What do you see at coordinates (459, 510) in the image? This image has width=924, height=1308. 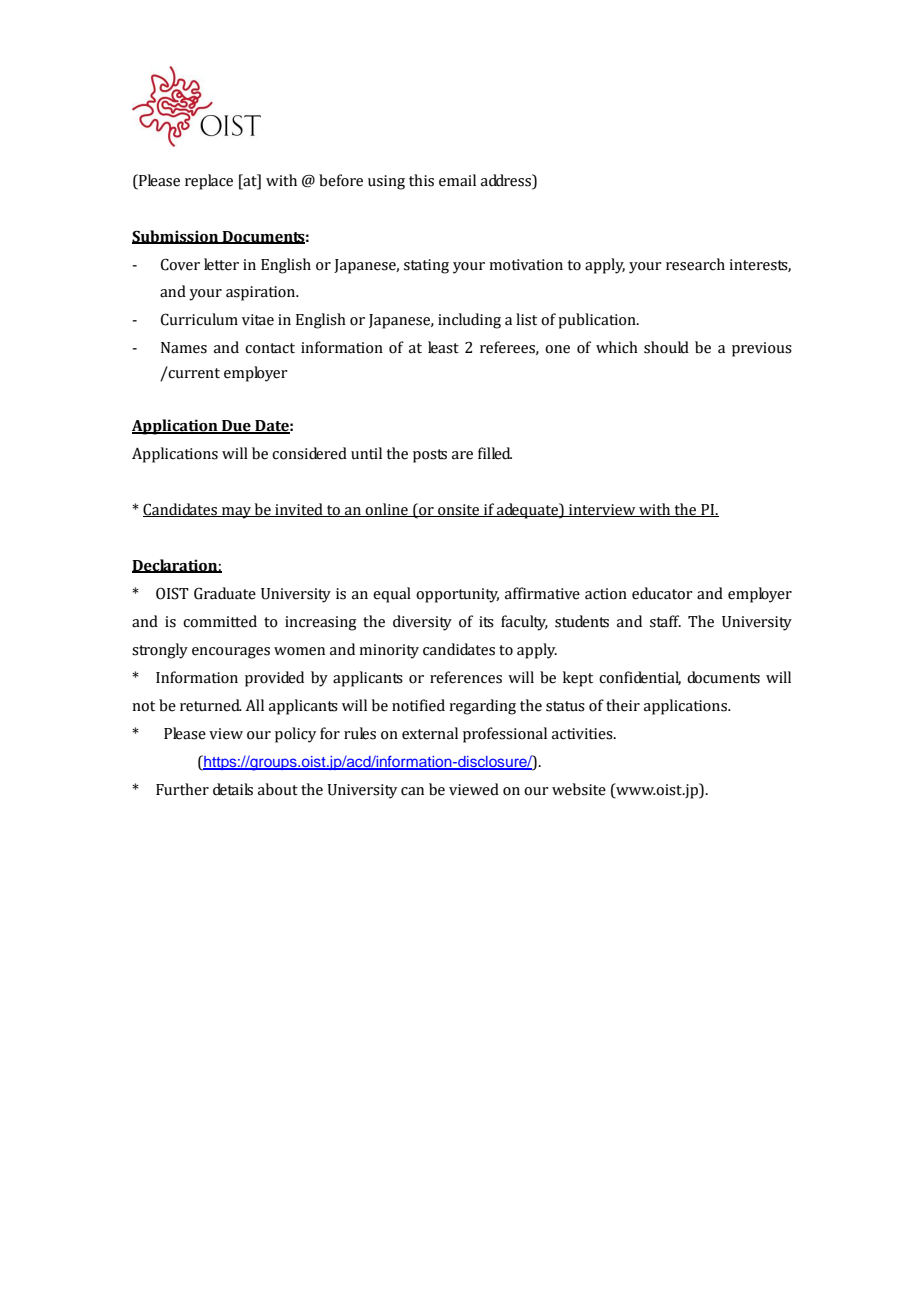 I see `onsite` at bounding box center [459, 510].
